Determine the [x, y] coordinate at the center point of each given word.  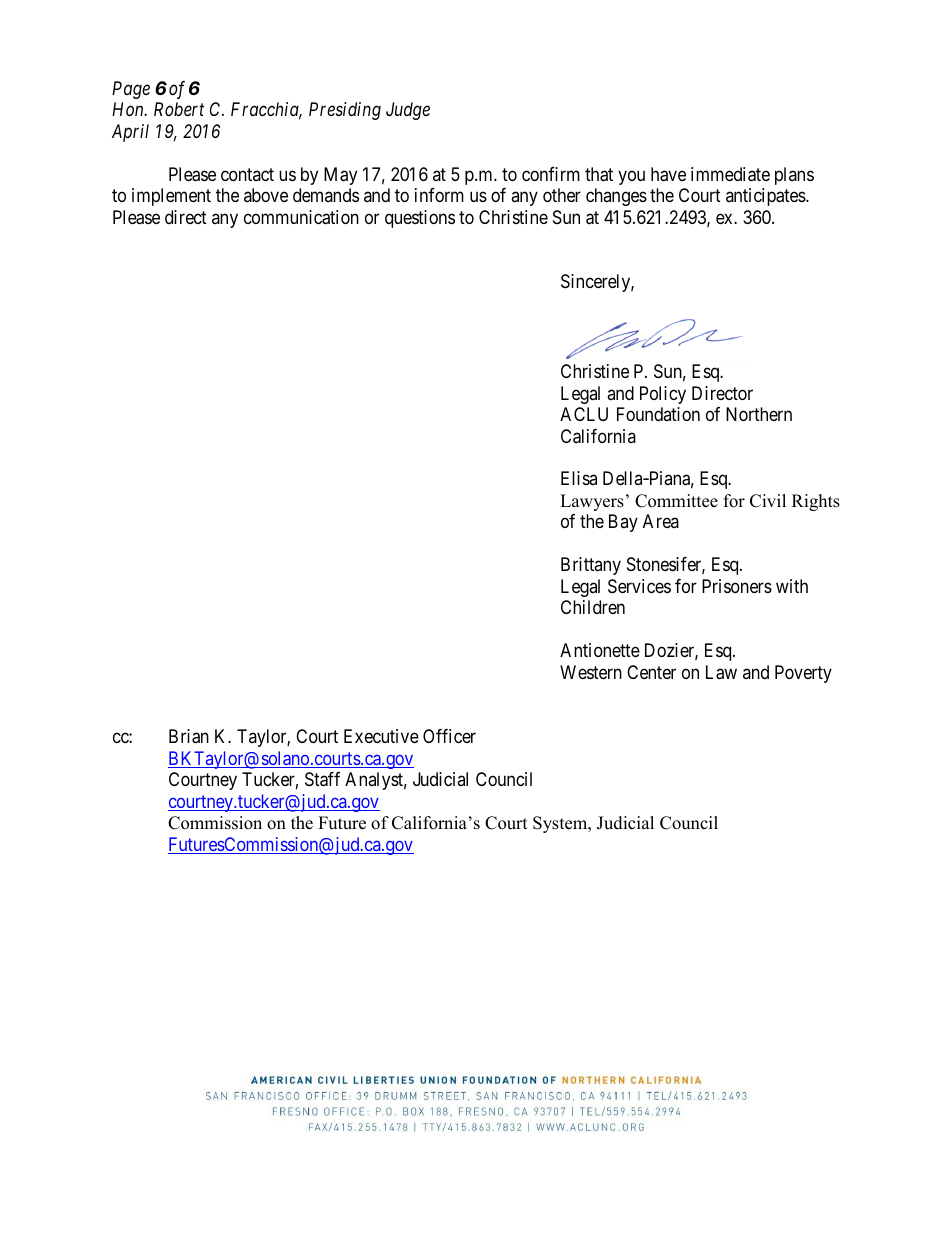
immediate [730, 174]
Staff [322, 779]
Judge [408, 111]
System [561, 824]
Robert [179, 109]
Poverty [803, 674]
